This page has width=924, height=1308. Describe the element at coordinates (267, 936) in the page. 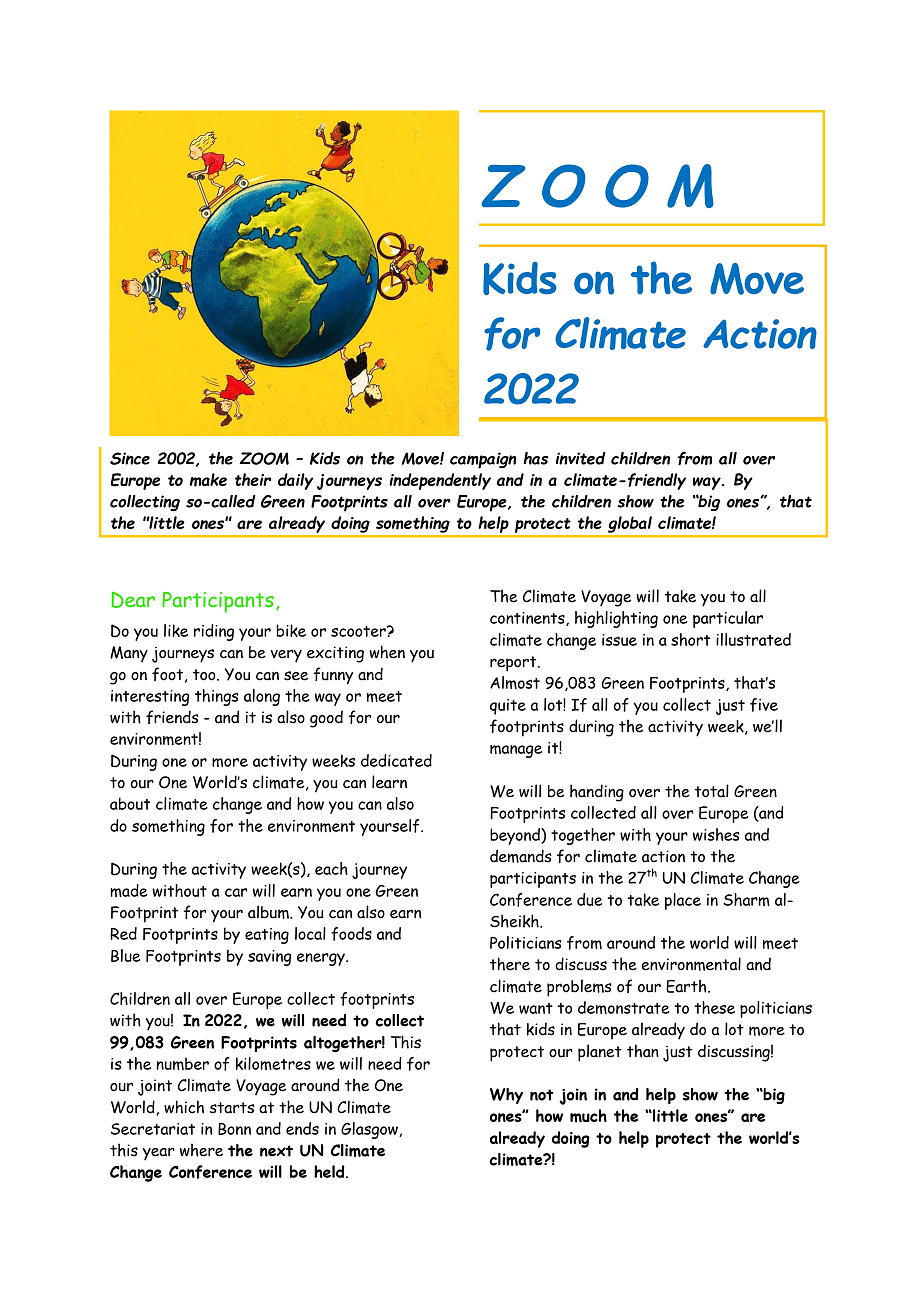

I see `eating` at that location.
